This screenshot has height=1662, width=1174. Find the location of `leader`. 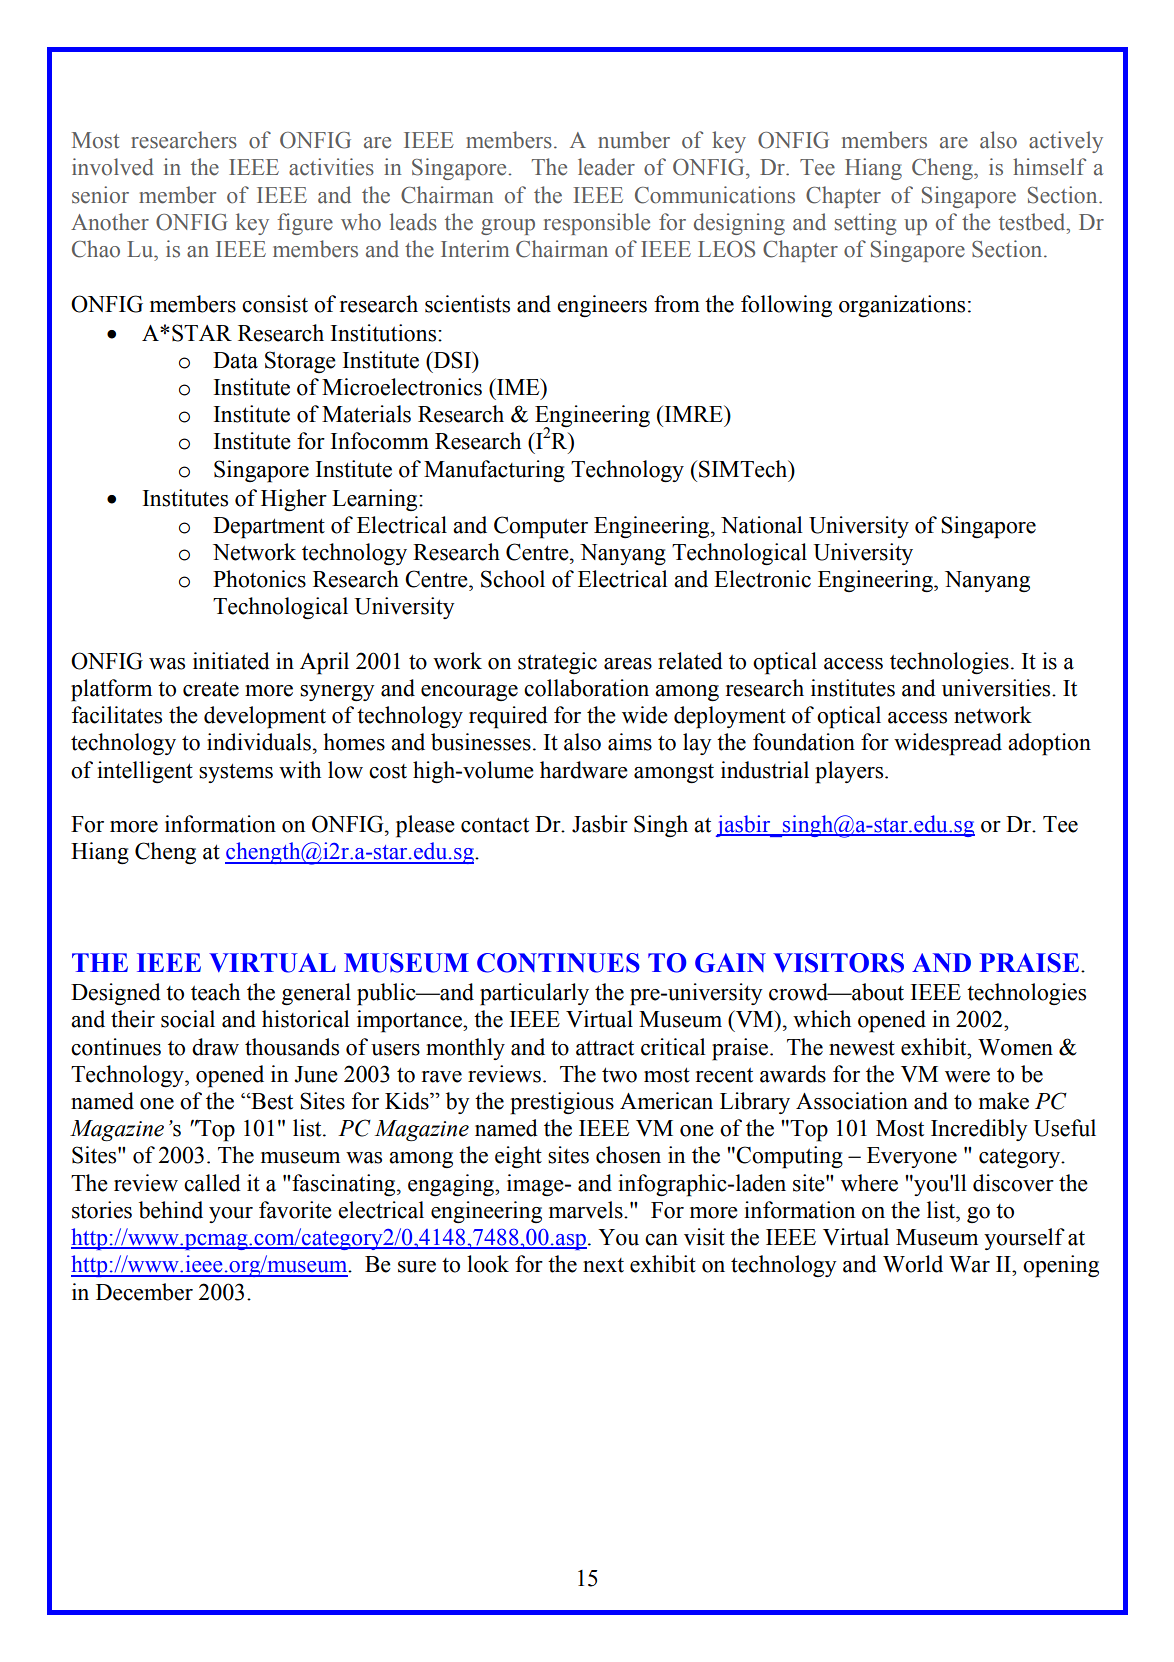

leader is located at coordinates (606, 167).
